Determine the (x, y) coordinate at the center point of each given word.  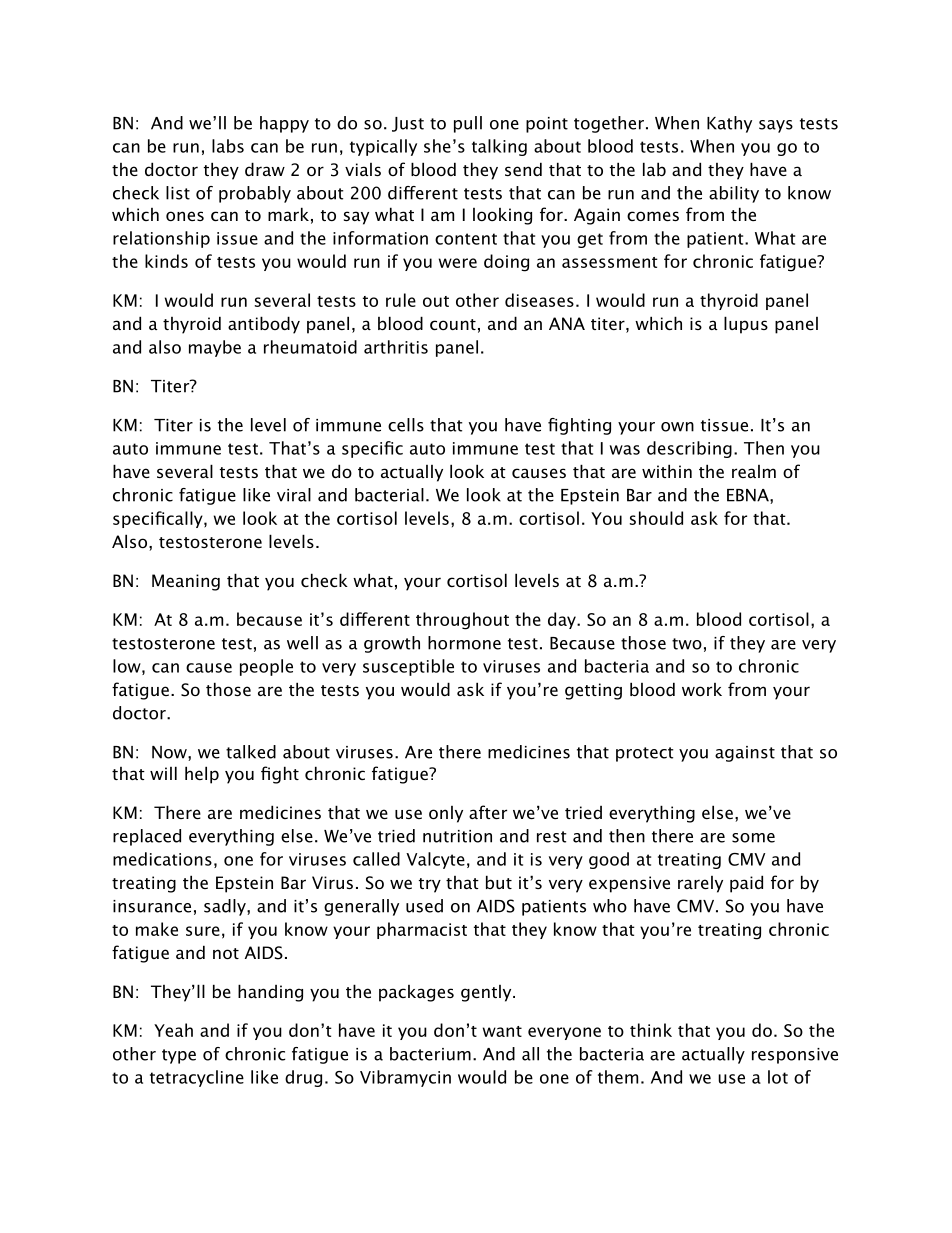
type (179, 1056)
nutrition (457, 836)
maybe (215, 348)
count (453, 324)
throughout (462, 621)
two (687, 644)
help (202, 775)
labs (228, 146)
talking (499, 147)
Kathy (729, 124)
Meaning (186, 582)
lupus (746, 325)
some (753, 838)
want (502, 1031)
